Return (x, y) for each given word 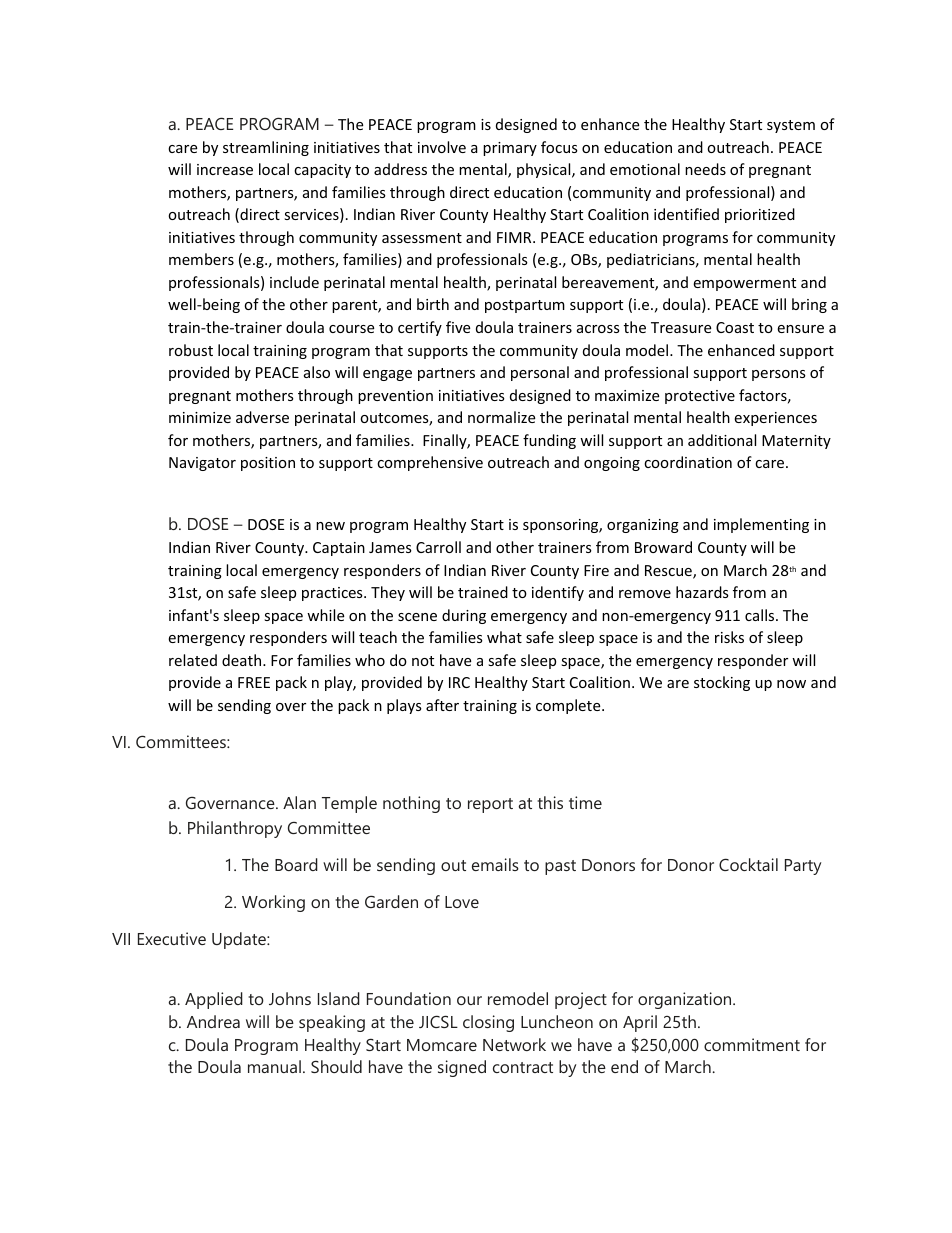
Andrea (213, 1021)
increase (225, 169)
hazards (702, 592)
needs (705, 169)
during (464, 616)
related (193, 660)
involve (442, 147)
